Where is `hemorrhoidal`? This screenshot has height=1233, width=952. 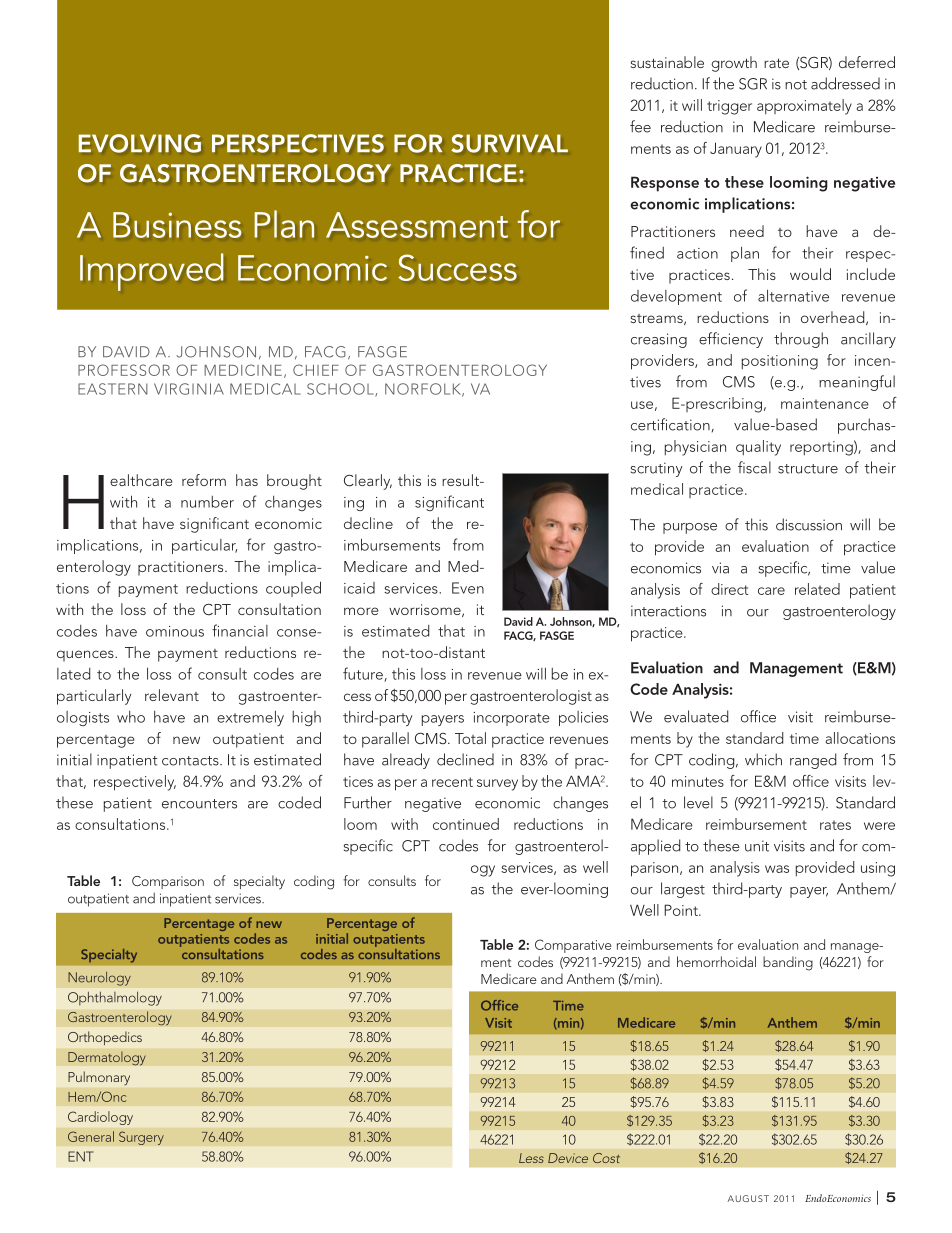
hemorrhoidal is located at coordinates (716, 961).
